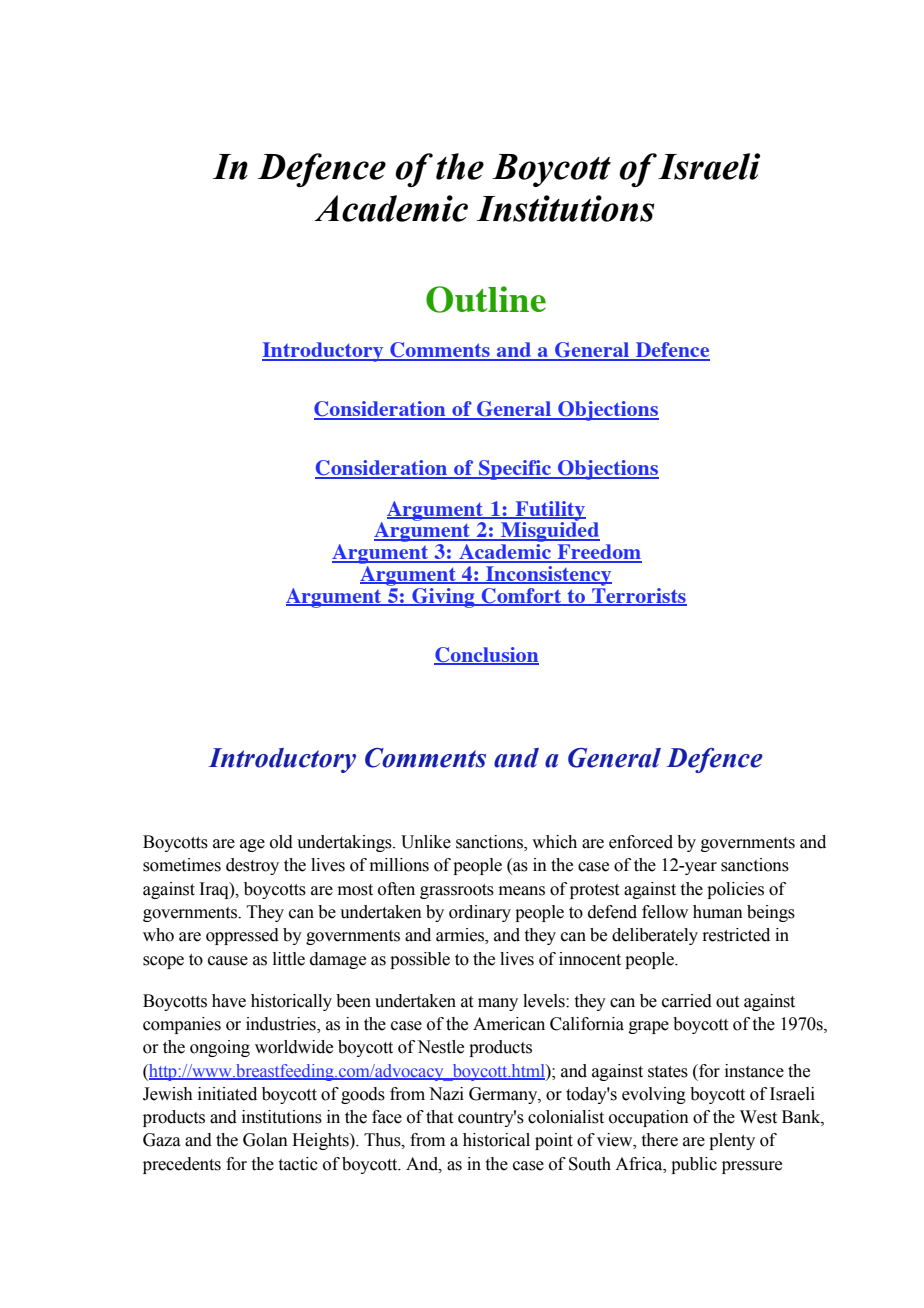  I want to click on Terrorists, so click(638, 595).
